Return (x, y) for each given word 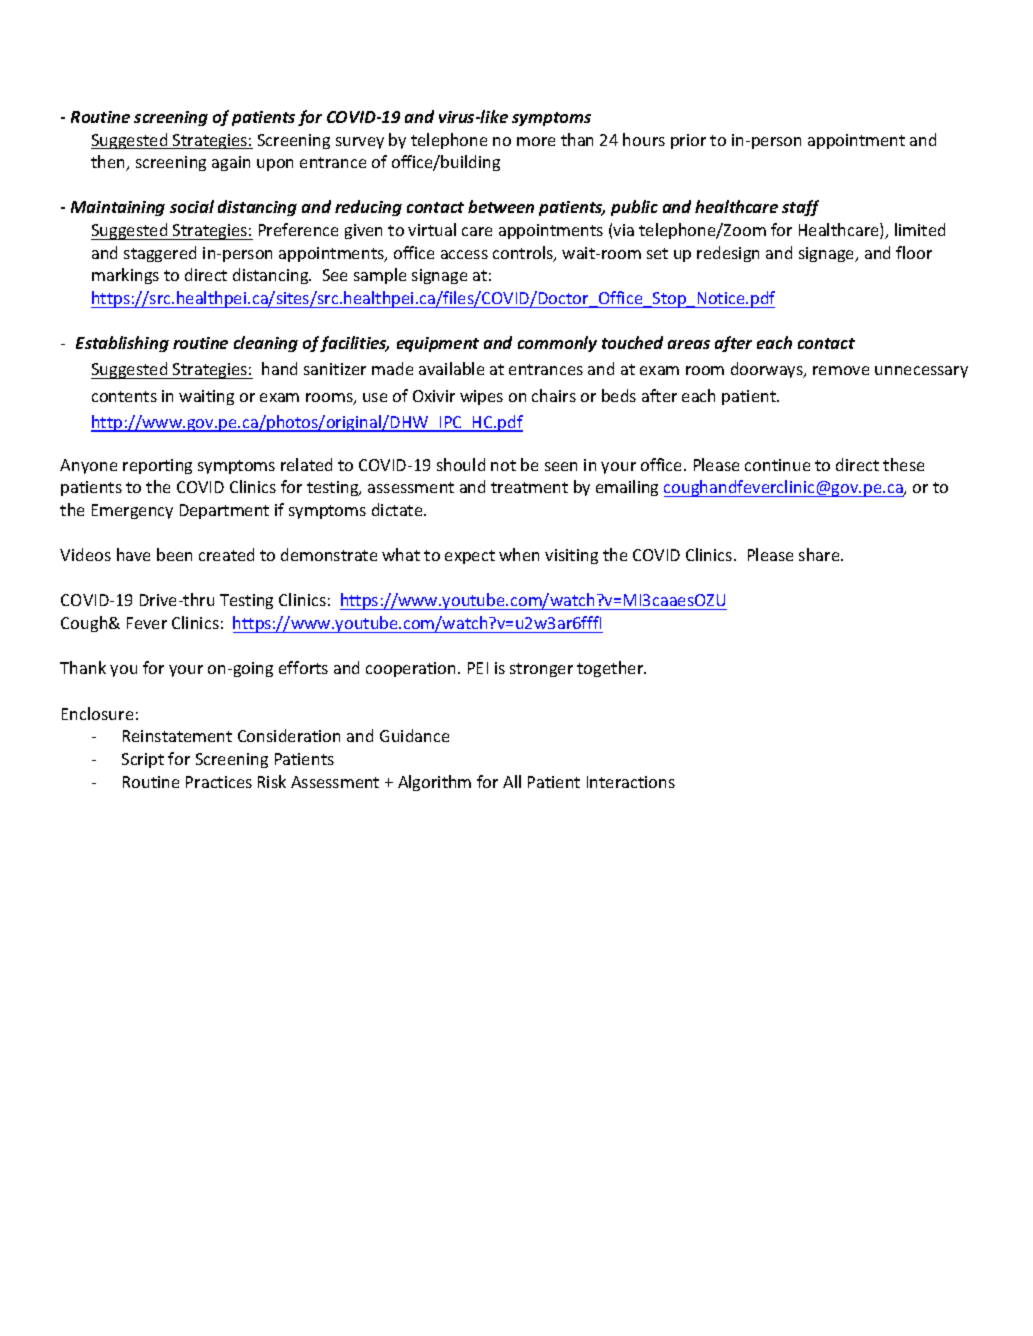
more (536, 141)
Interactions (631, 782)
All (512, 781)
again (231, 163)
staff (800, 208)
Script (143, 760)
